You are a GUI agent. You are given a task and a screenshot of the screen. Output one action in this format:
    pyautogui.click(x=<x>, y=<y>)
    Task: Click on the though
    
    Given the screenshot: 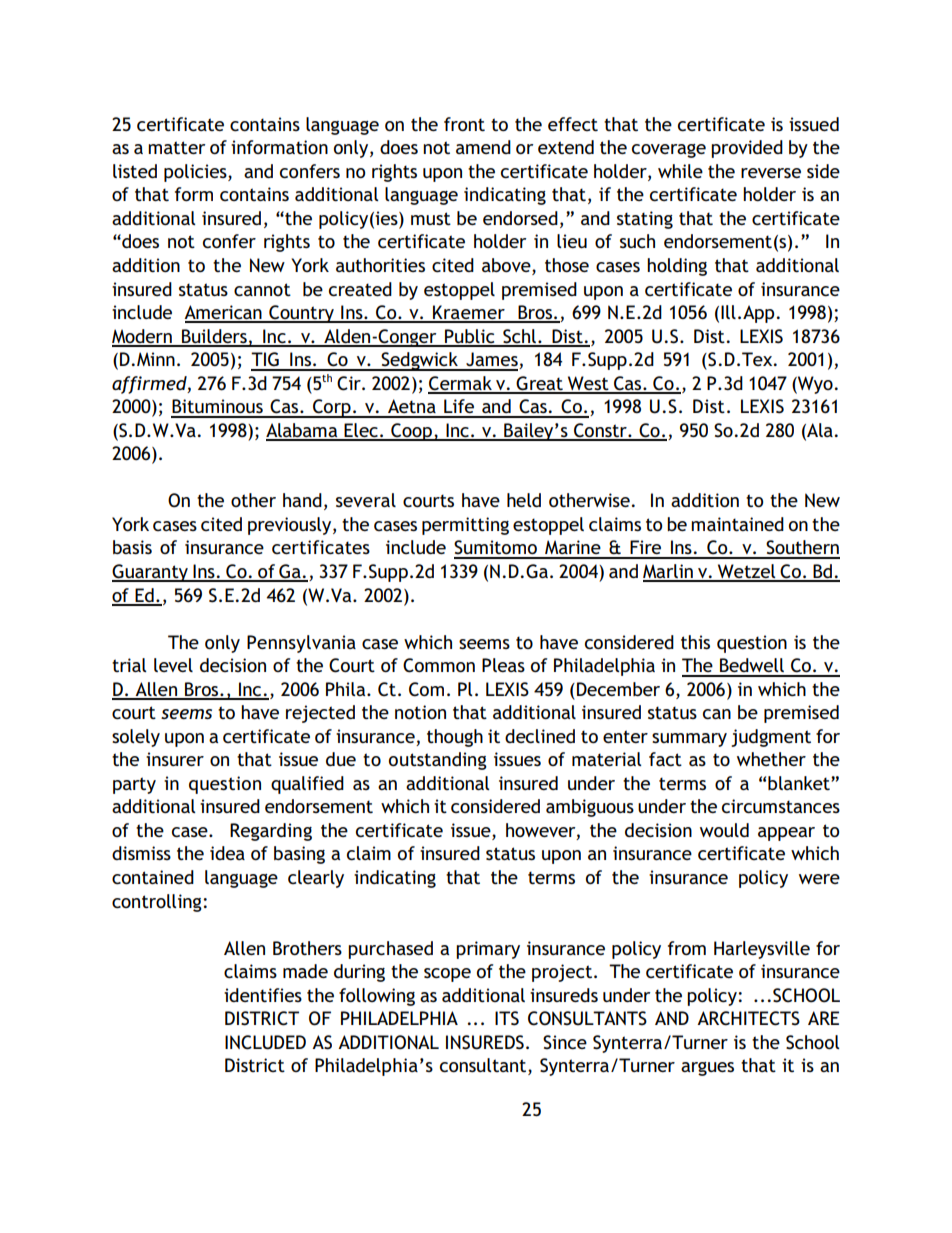 What is the action you would take?
    pyautogui.click(x=455, y=738)
